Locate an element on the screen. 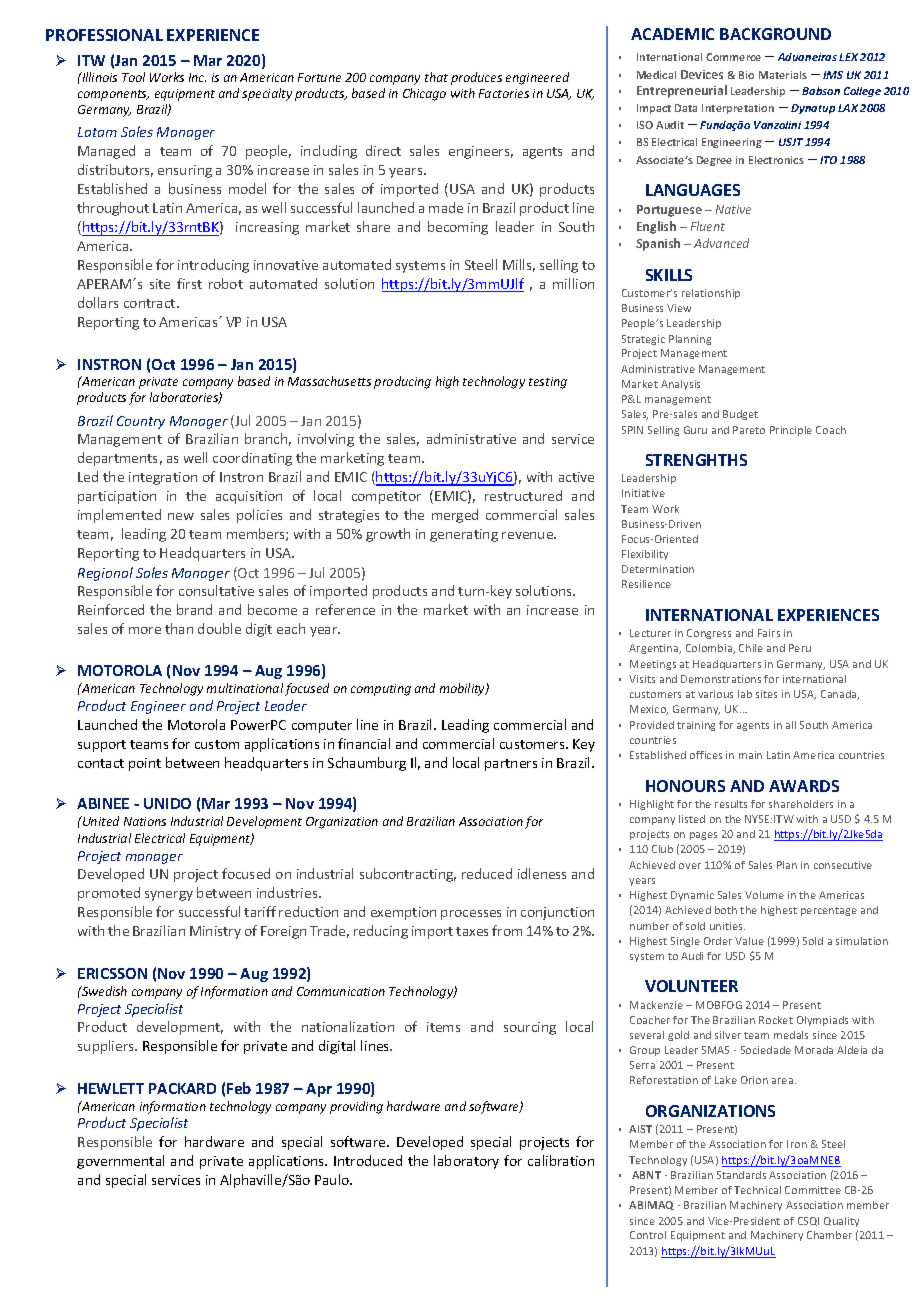 Image resolution: width=924 pixels, height=1308 pixels. produces is located at coordinates (476, 78).
